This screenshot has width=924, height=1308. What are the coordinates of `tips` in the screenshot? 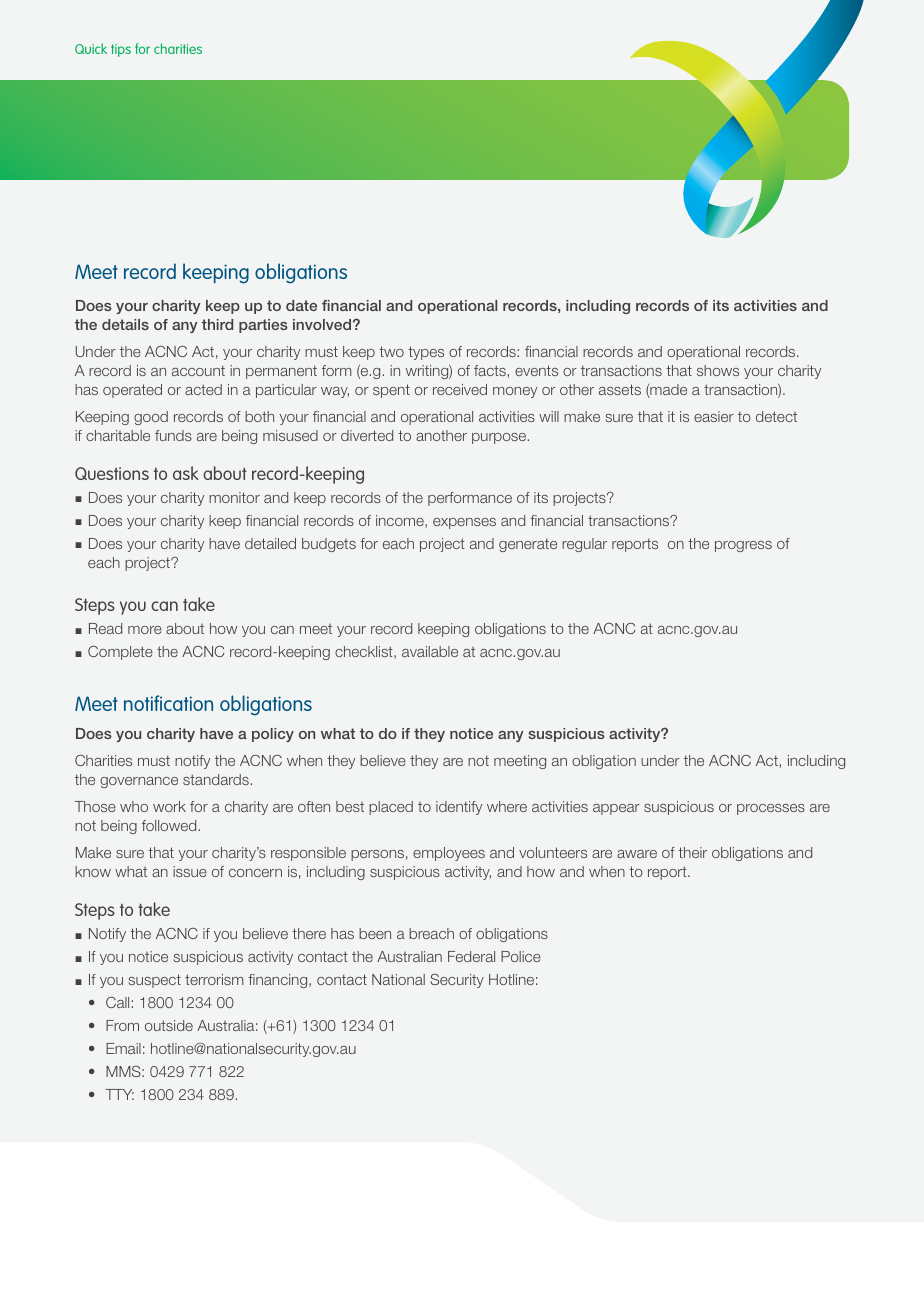 It's located at (121, 50).
